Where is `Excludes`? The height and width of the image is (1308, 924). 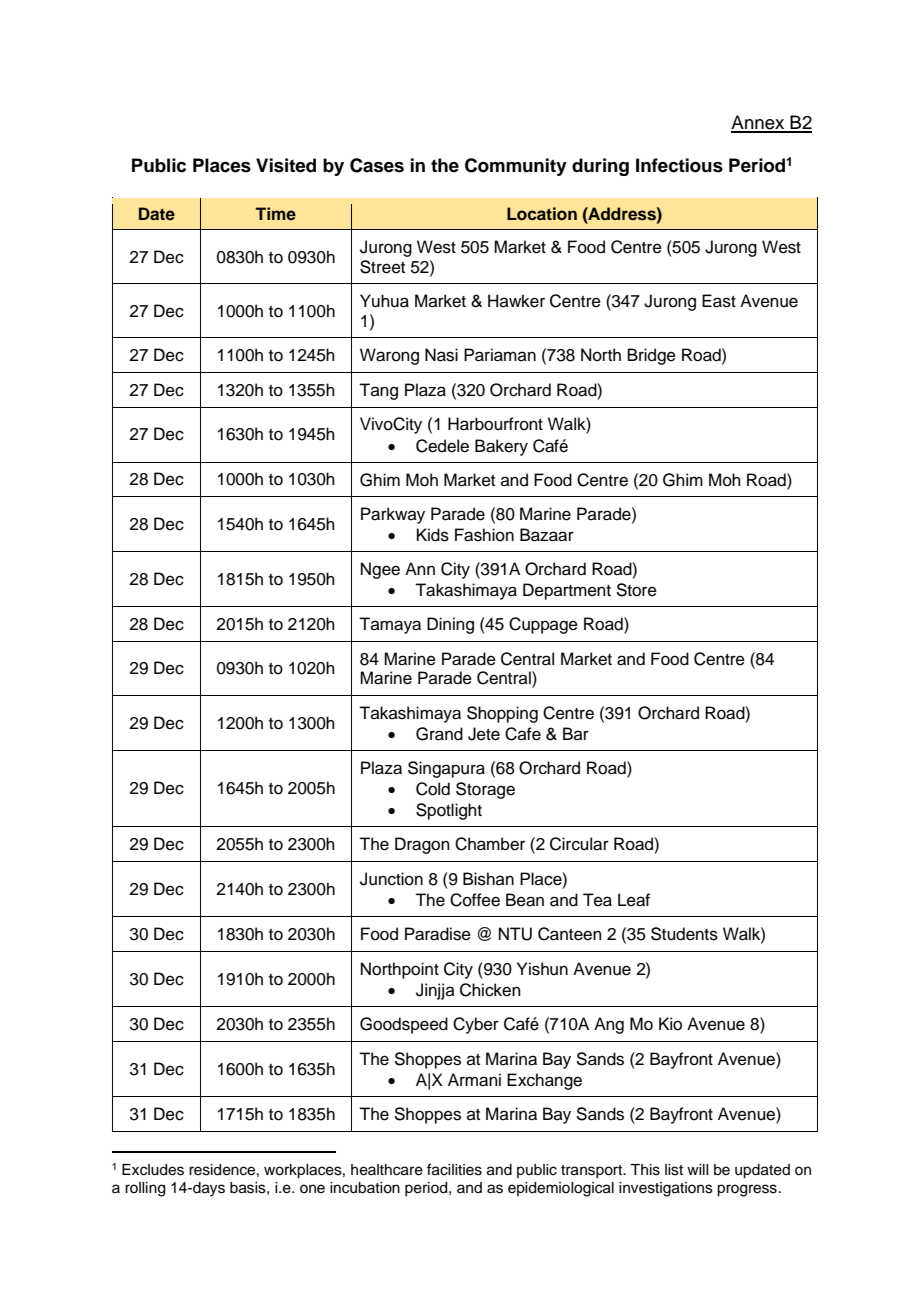
Excludes is located at coordinates (153, 1170).
